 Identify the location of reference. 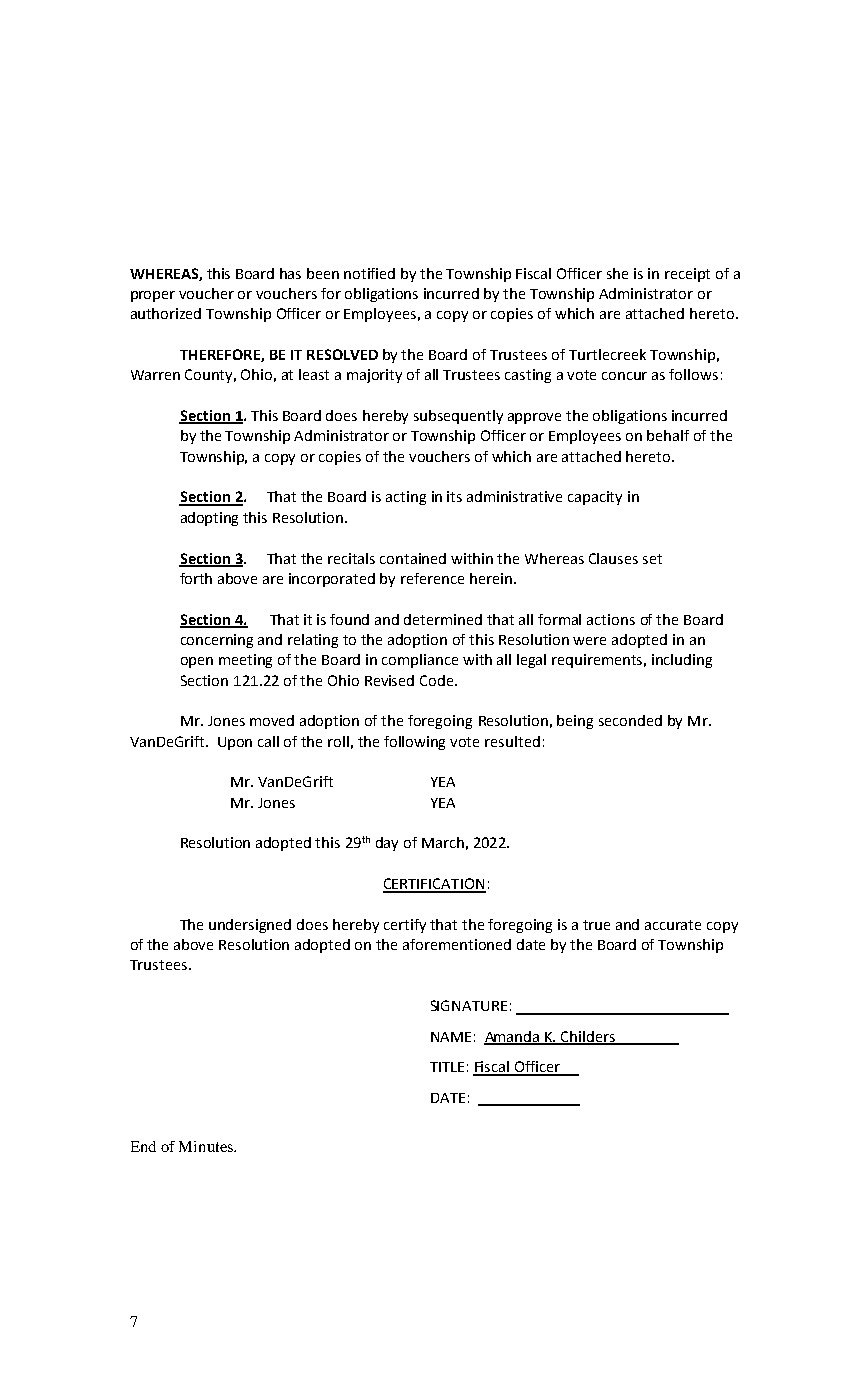
(432, 578).
